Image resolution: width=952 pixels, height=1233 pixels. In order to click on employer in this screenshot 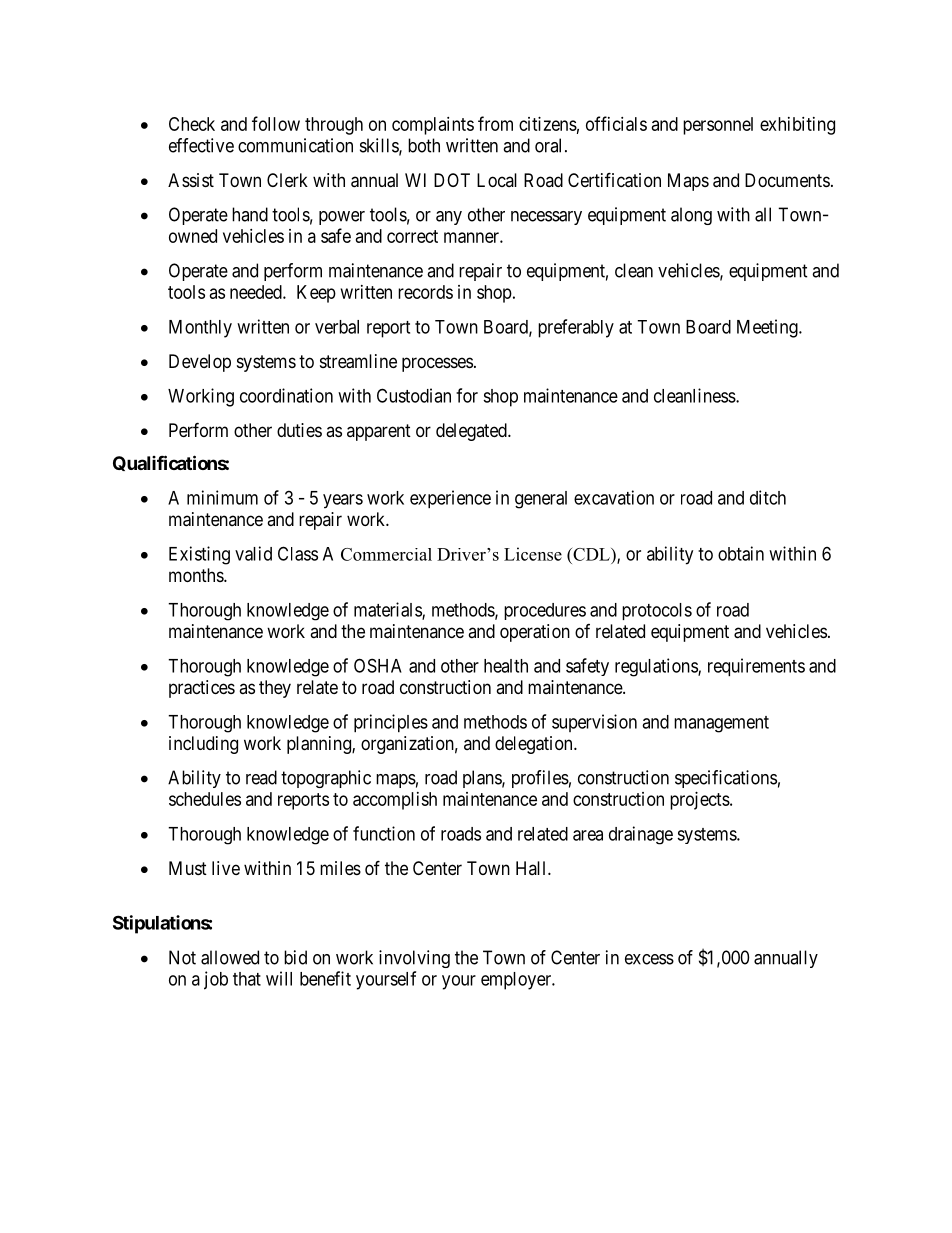, I will do `click(517, 981)`.
